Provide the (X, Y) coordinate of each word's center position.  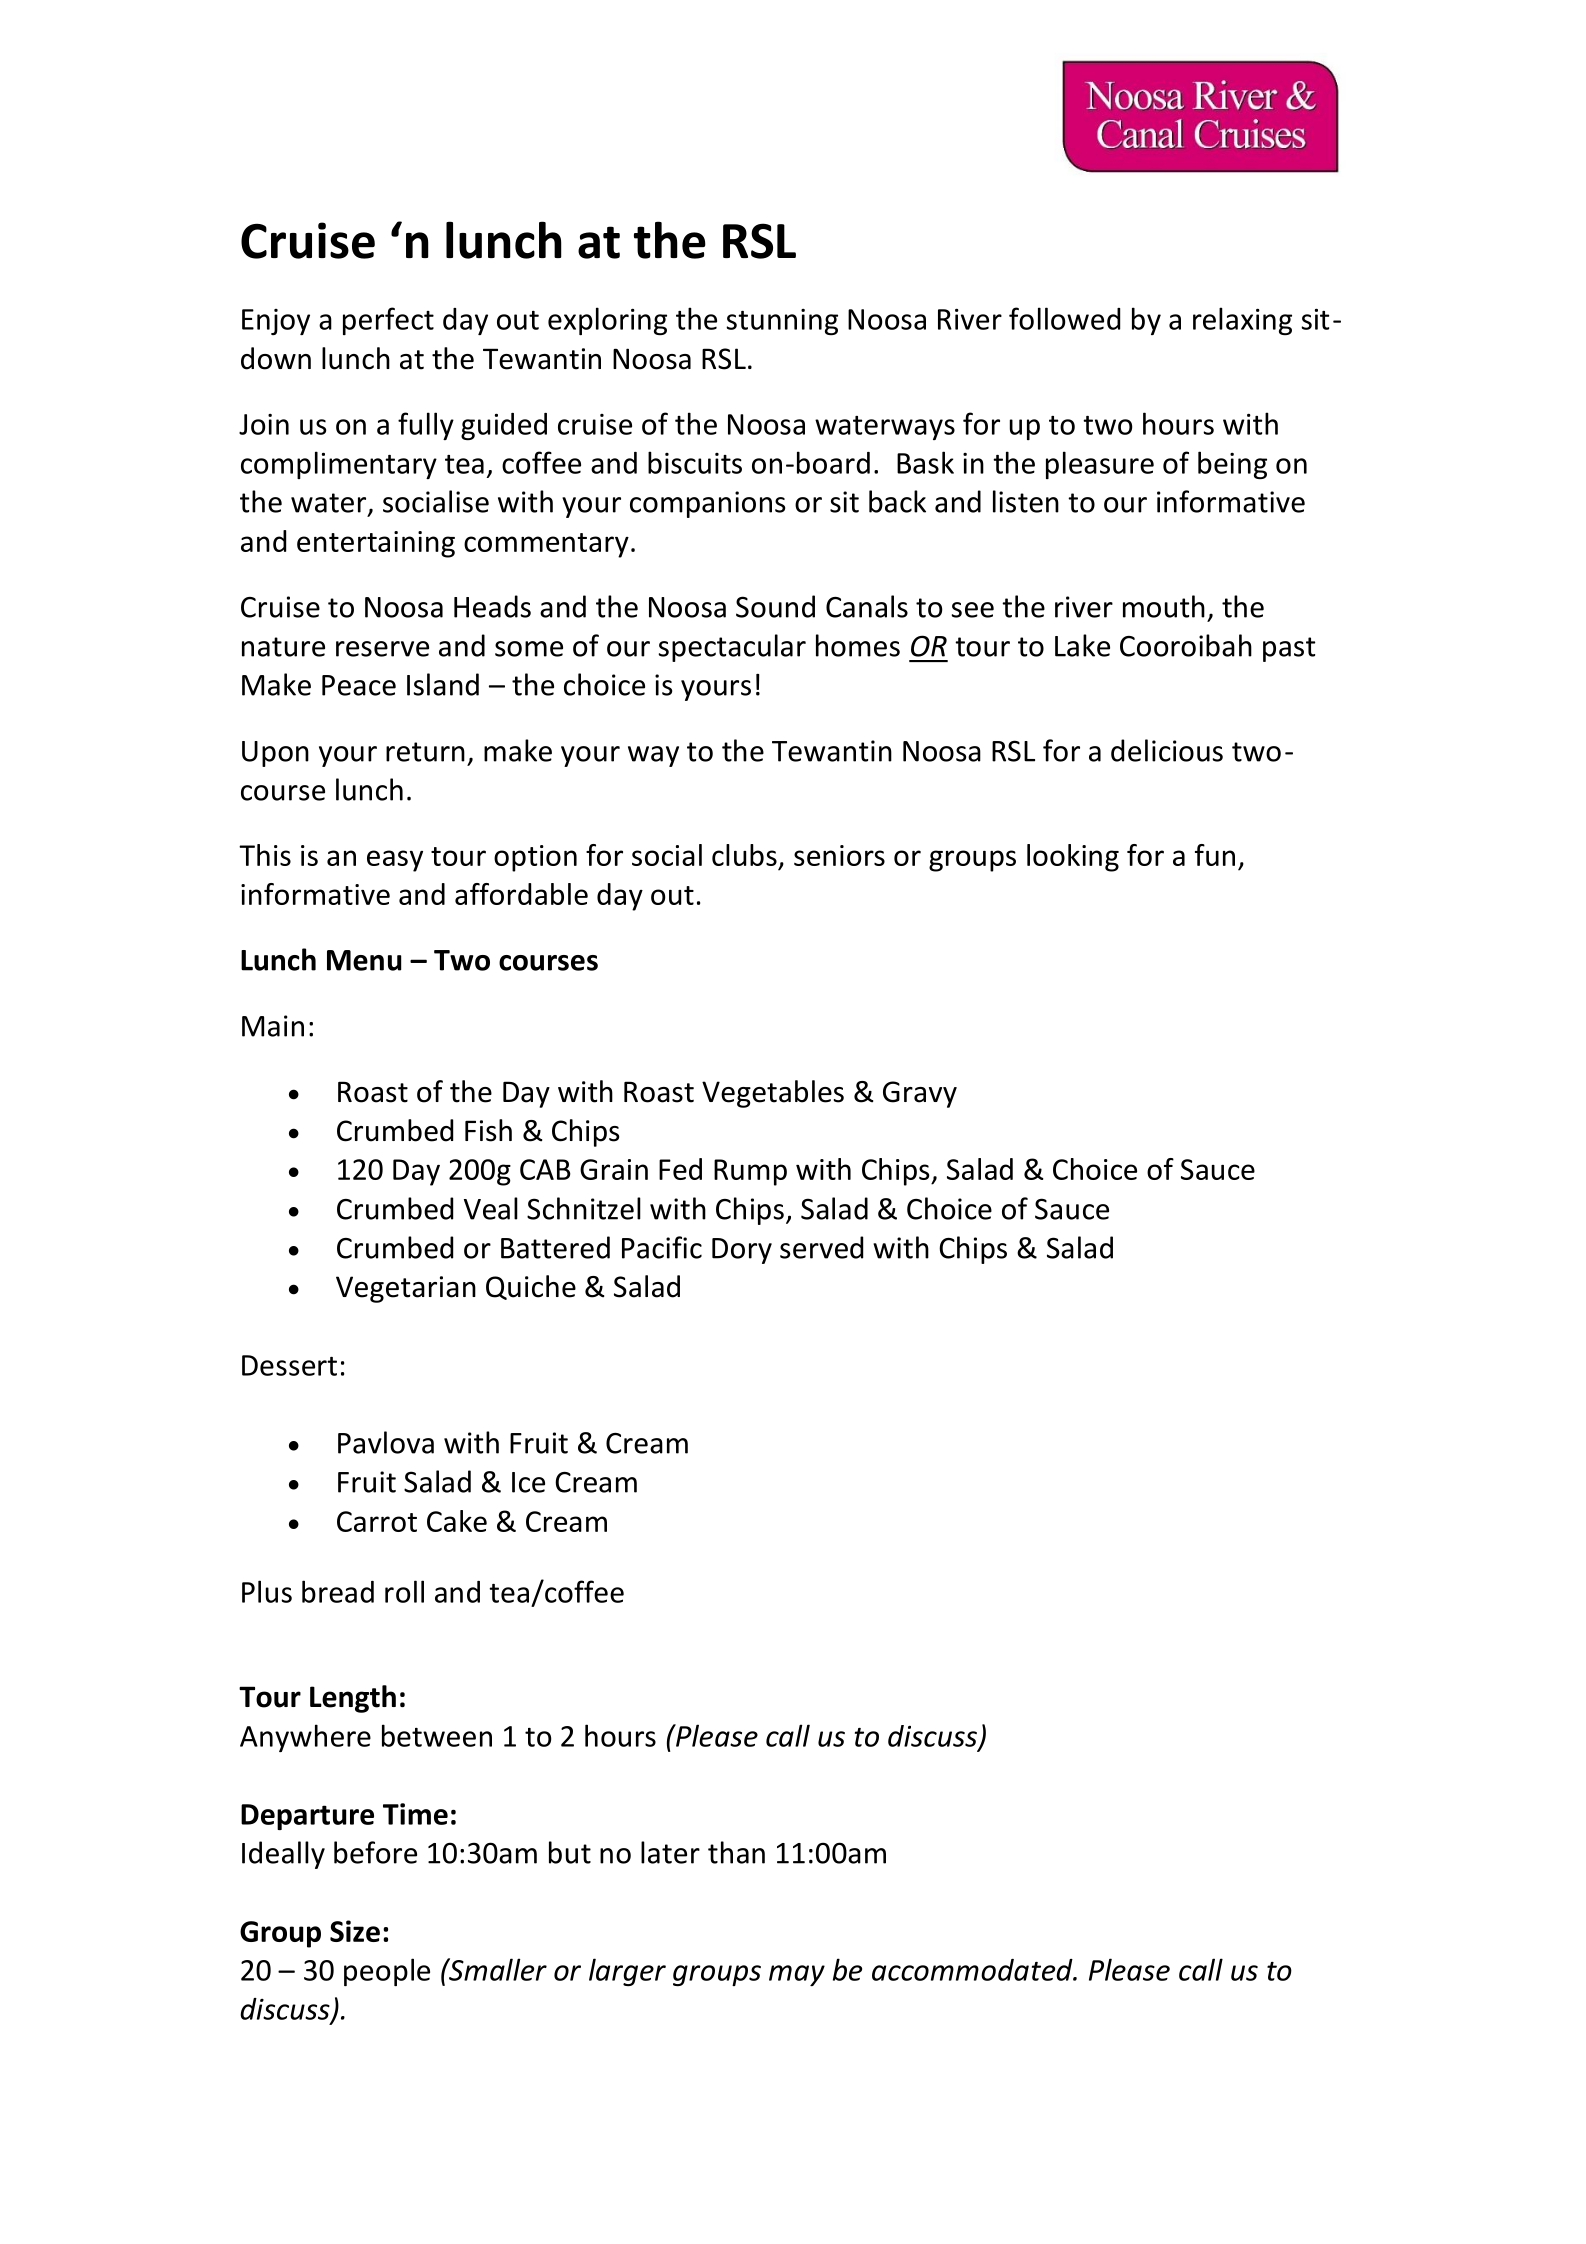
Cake (457, 1521)
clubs (744, 855)
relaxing (1242, 321)
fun (1215, 855)
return (425, 752)
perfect (388, 321)
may (797, 1975)
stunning (782, 322)
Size (355, 1931)
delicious (1167, 750)
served (821, 1247)
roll (404, 1591)
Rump (750, 1172)
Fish (488, 1130)
